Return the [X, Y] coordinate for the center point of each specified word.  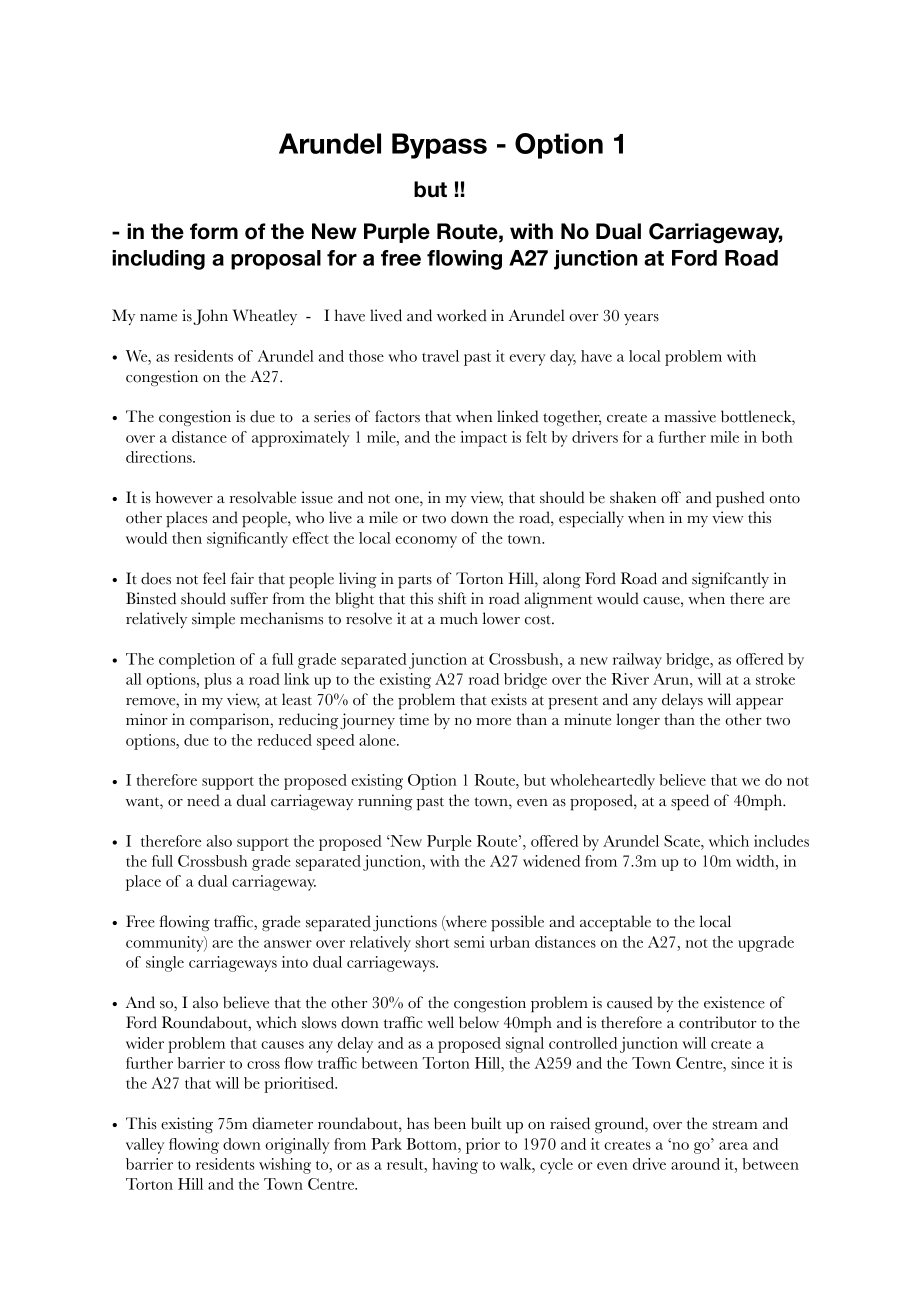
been [450, 1123]
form [214, 231]
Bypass [439, 146]
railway [637, 661]
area [733, 1146]
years [641, 319]
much [459, 618]
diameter [282, 1123]
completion [197, 661]
